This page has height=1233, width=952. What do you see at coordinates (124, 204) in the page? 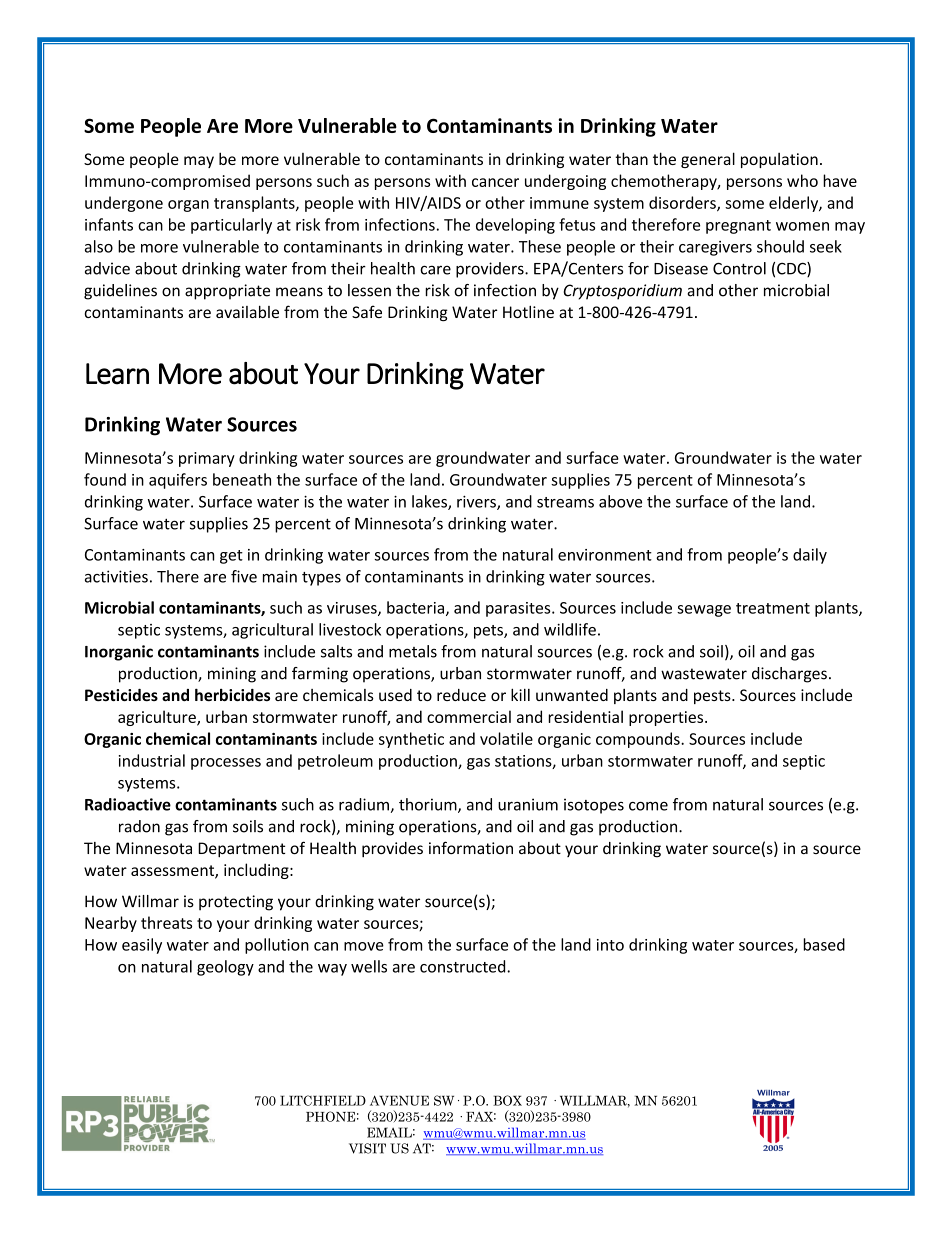
I see `undergone` at bounding box center [124, 204].
